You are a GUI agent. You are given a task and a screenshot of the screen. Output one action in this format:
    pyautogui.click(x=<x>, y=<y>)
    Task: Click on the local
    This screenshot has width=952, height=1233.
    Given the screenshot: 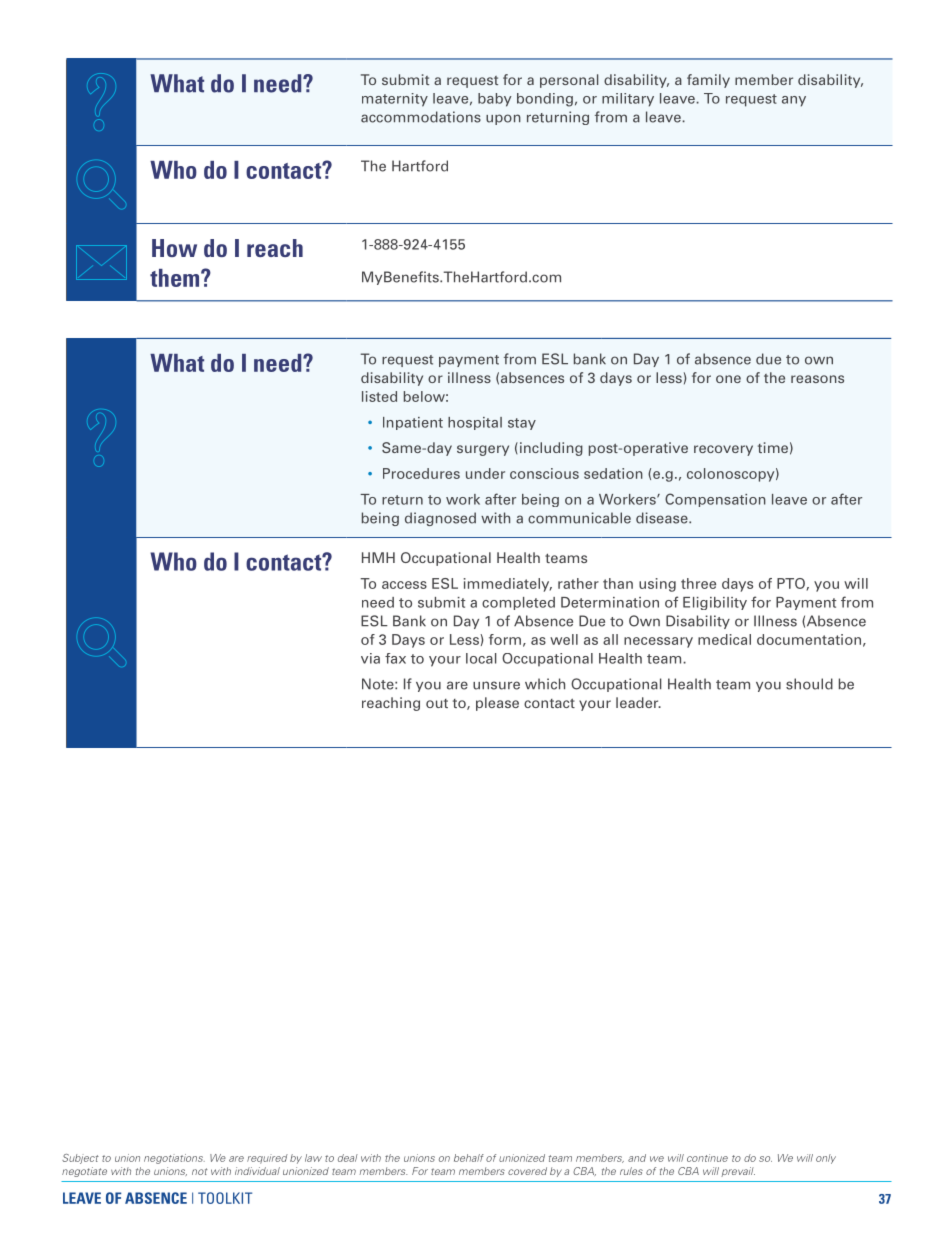 What is the action you would take?
    pyautogui.click(x=481, y=658)
